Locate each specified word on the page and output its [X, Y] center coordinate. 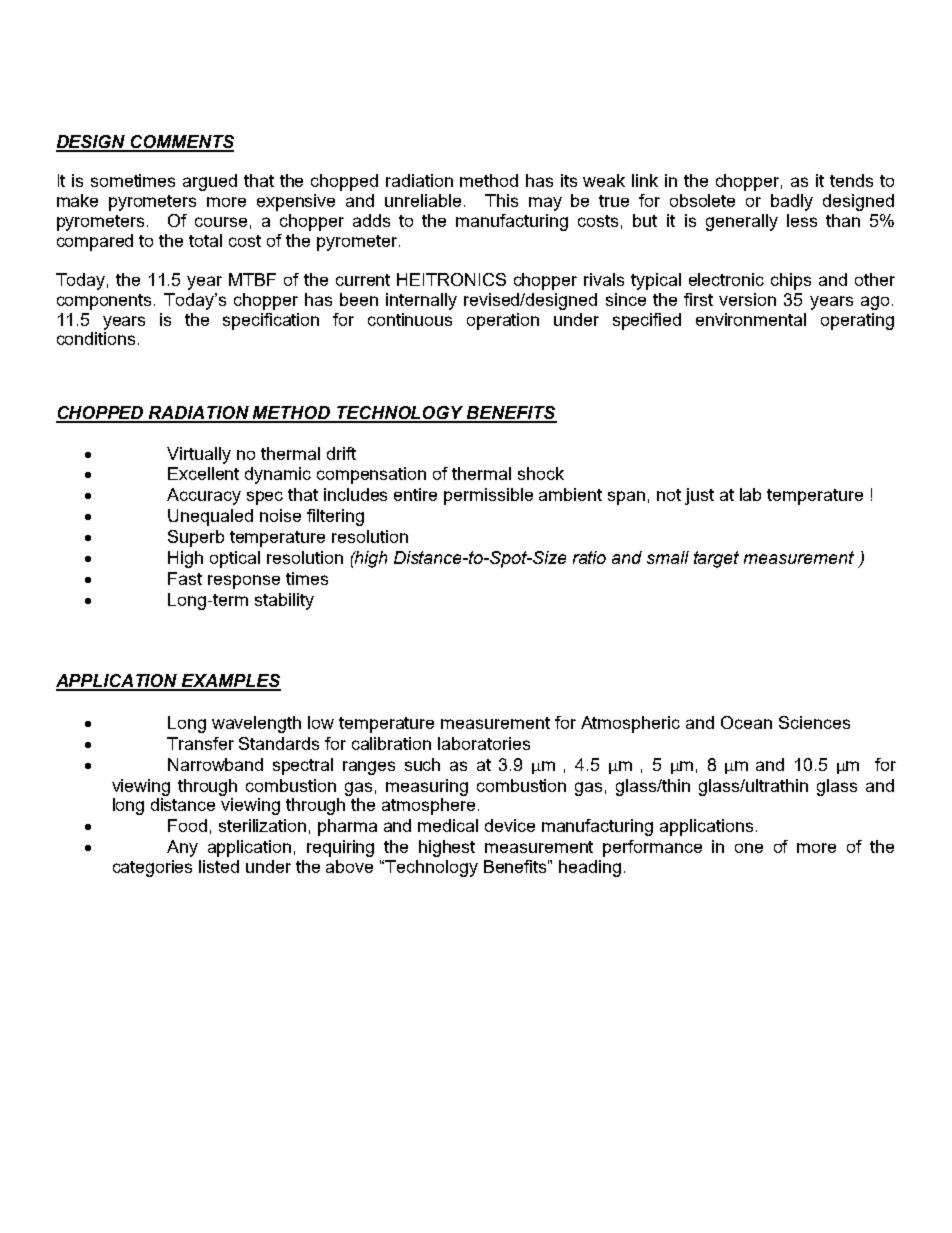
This [501, 200]
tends [851, 180]
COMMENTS [181, 143]
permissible [488, 496]
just [699, 496]
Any [182, 848]
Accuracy [204, 496]
